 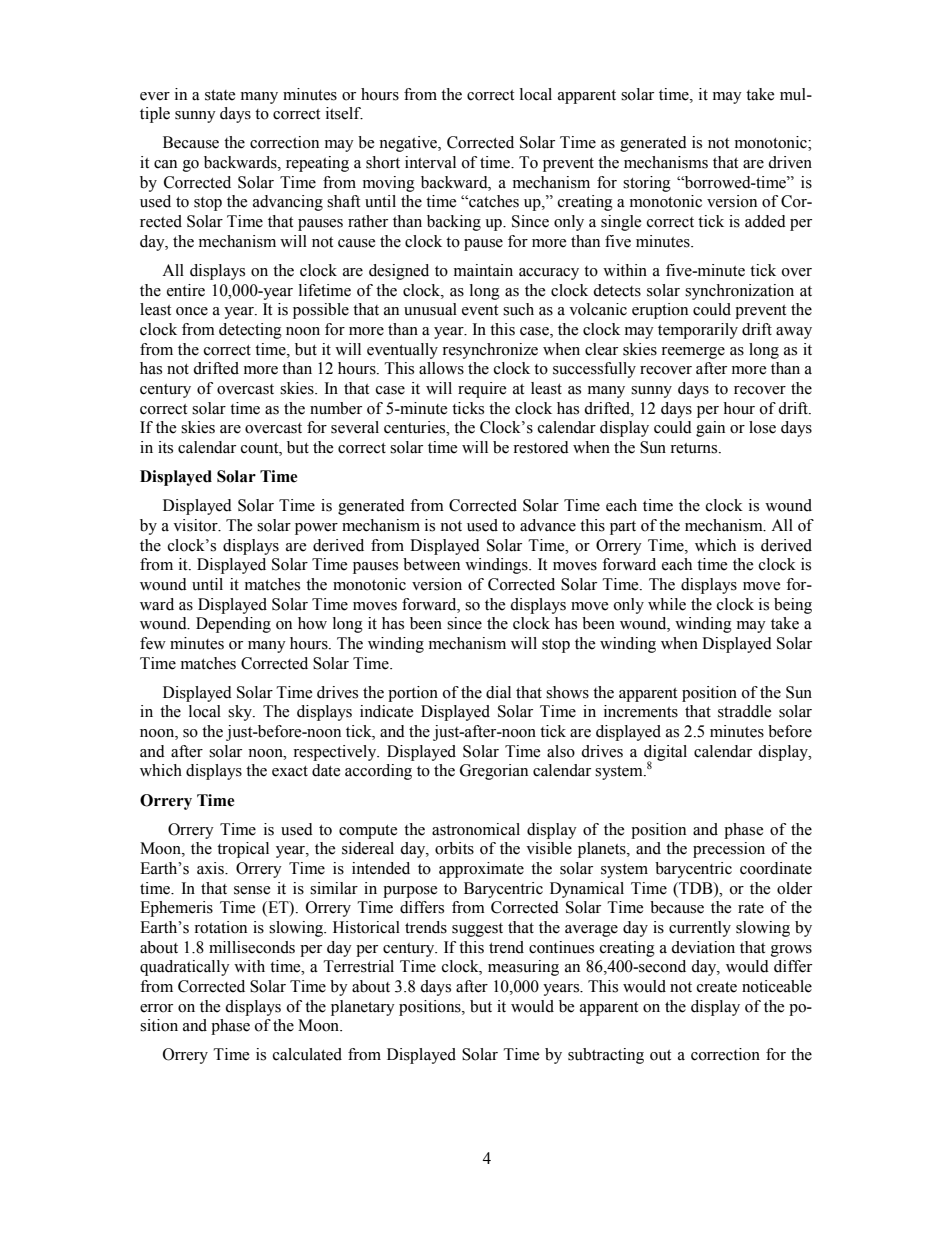 What do you see at coordinates (482, 390) in the screenshot?
I see `require` at bounding box center [482, 390].
